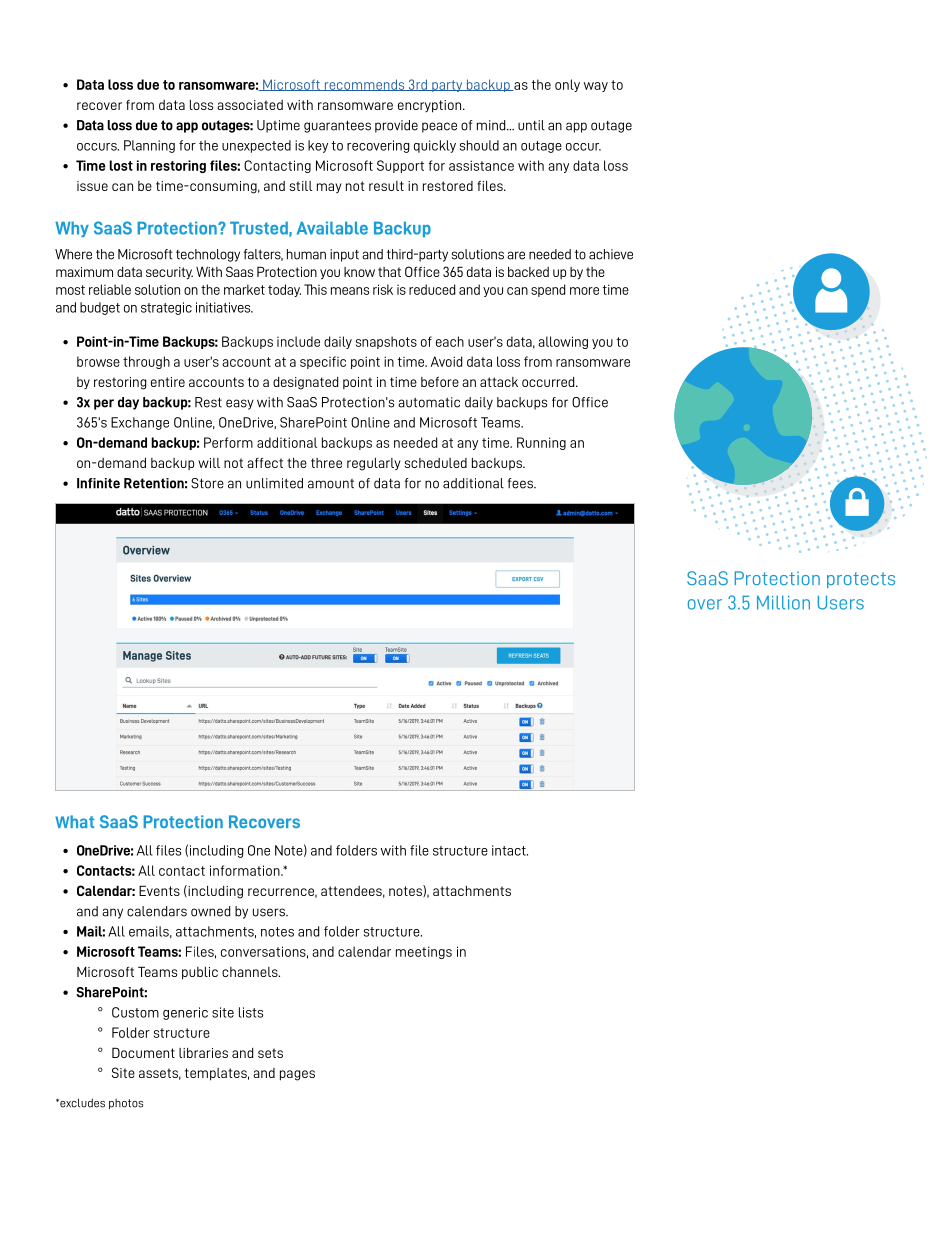  Describe the element at coordinates (611, 254) in the screenshot. I see `achieve` at that location.
